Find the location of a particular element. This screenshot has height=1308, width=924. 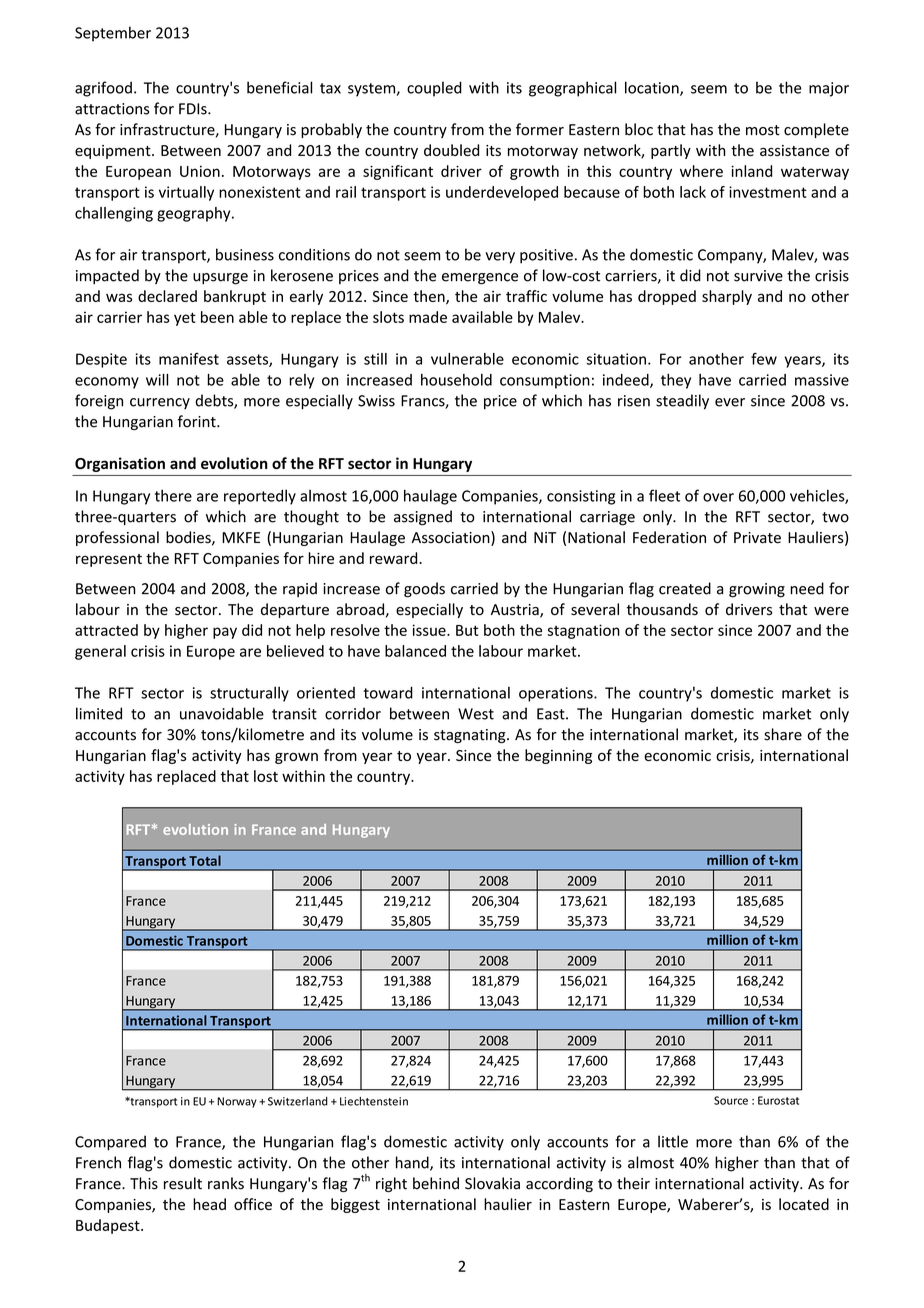

result is located at coordinates (183, 1183).
